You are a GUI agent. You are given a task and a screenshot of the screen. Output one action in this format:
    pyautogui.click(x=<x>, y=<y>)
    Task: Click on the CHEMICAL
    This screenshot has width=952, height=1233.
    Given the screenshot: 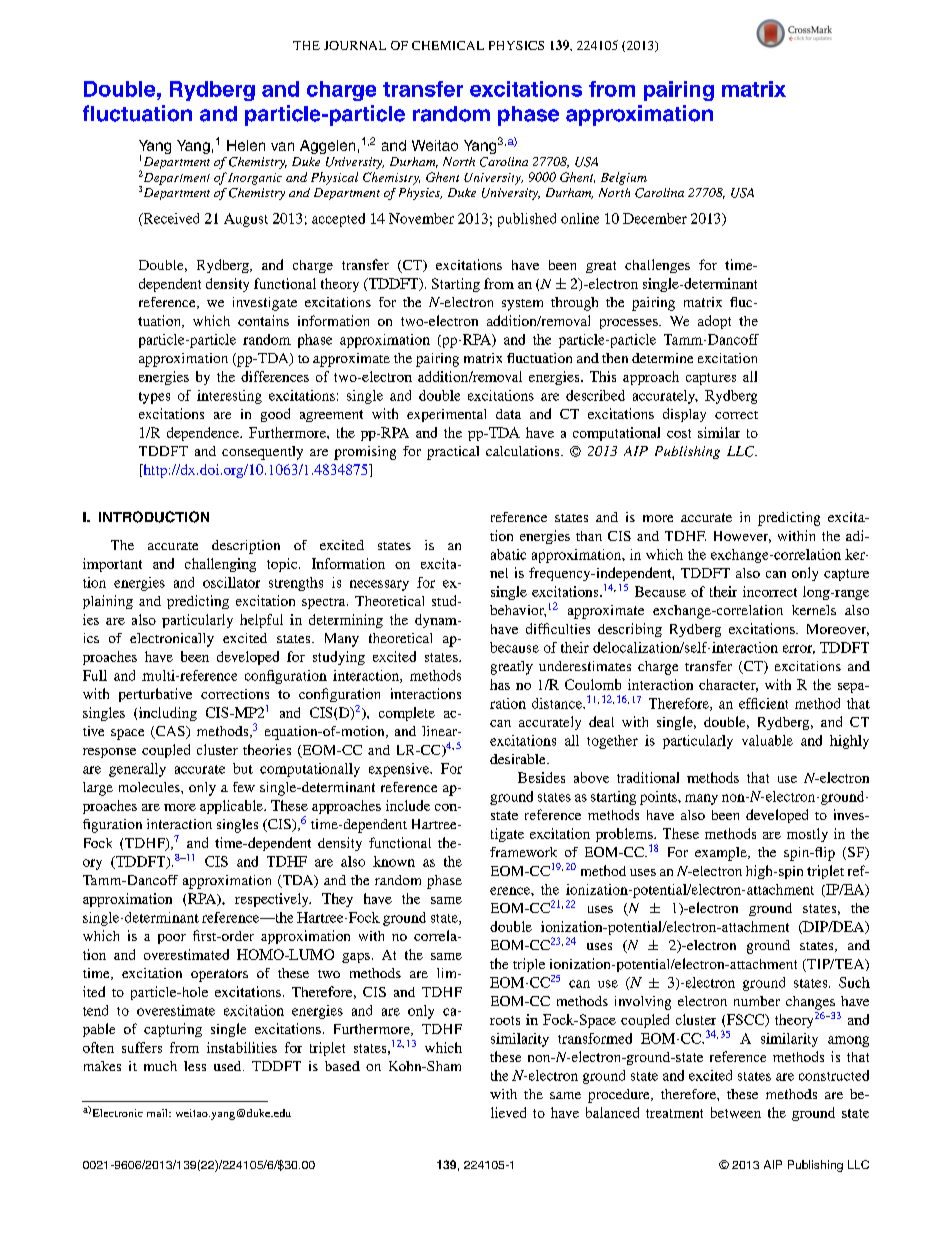 What is the action you would take?
    pyautogui.click(x=448, y=45)
